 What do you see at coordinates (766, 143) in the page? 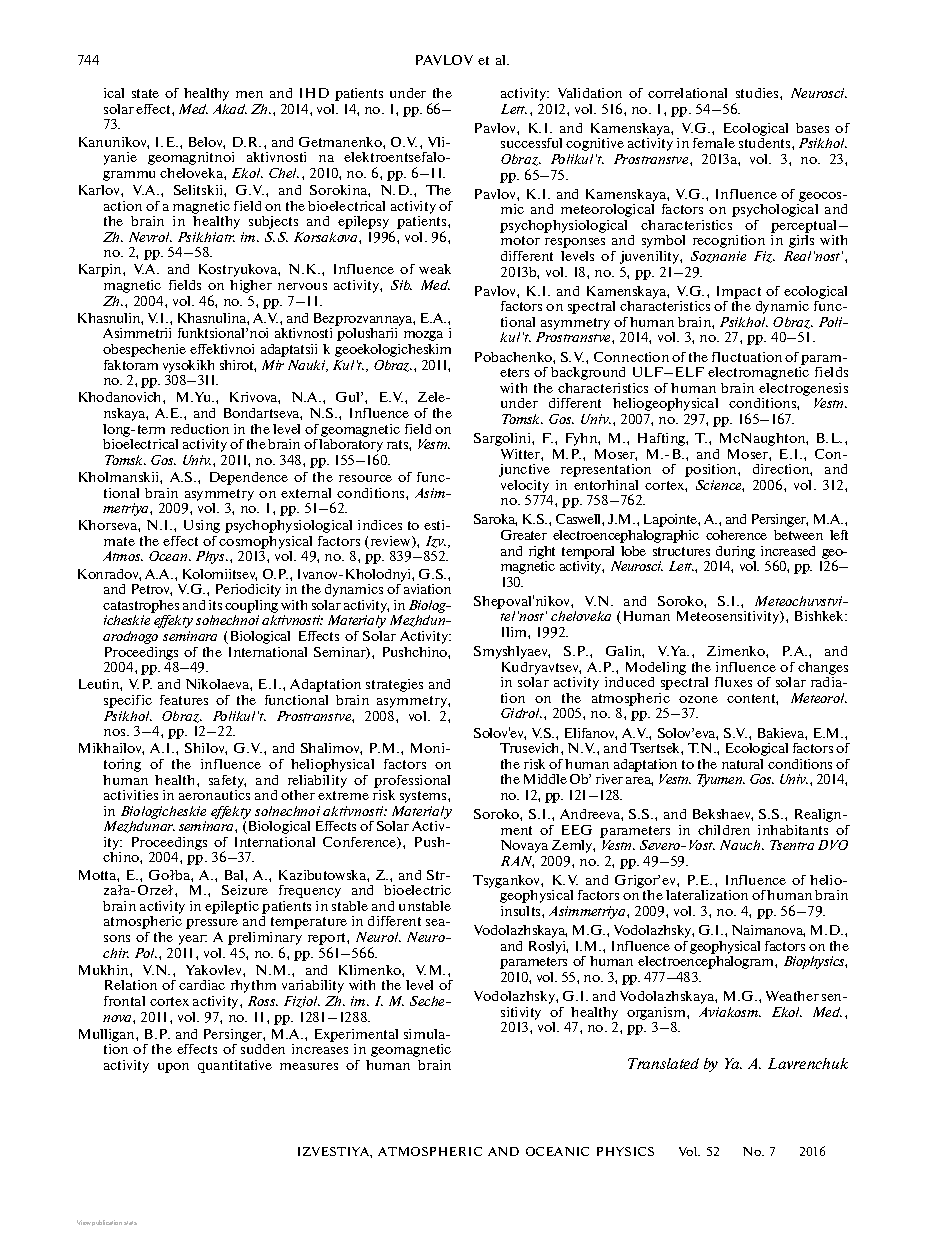
I see `students` at bounding box center [766, 143].
